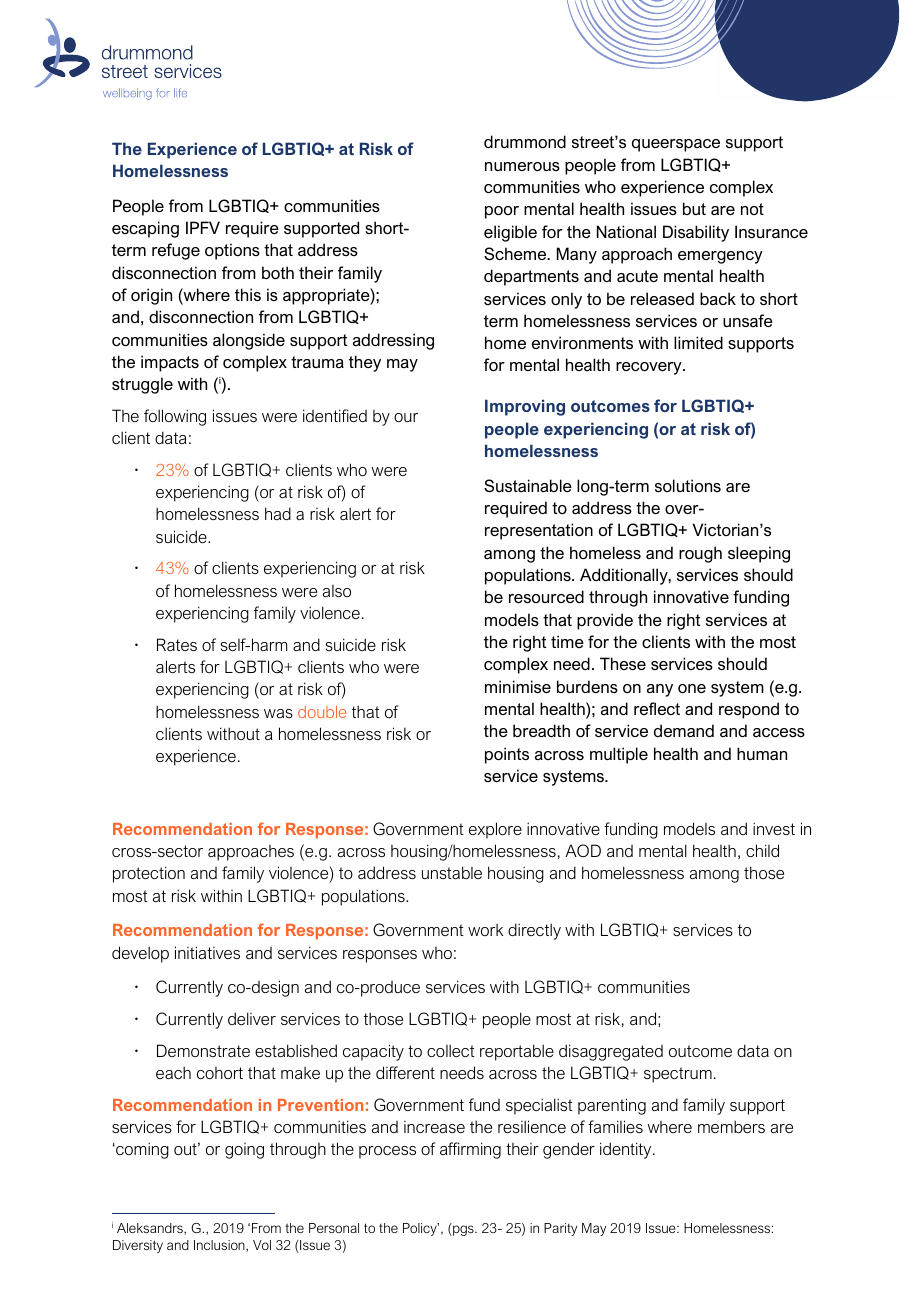 The image size is (924, 1308). What do you see at coordinates (232, 251) in the screenshot?
I see `options` at bounding box center [232, 251].
